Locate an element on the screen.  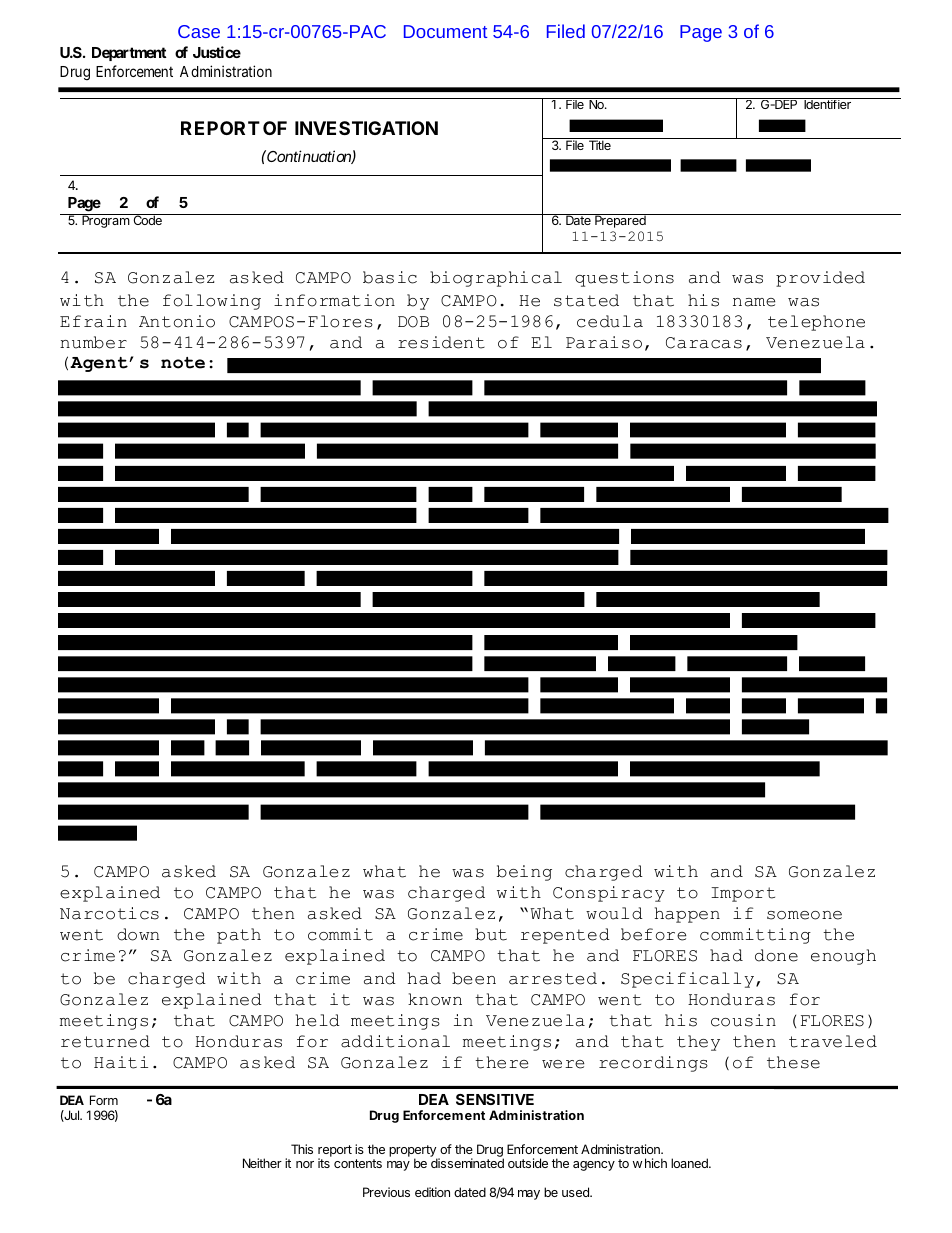
Case is located at coordinates (199, 31).
